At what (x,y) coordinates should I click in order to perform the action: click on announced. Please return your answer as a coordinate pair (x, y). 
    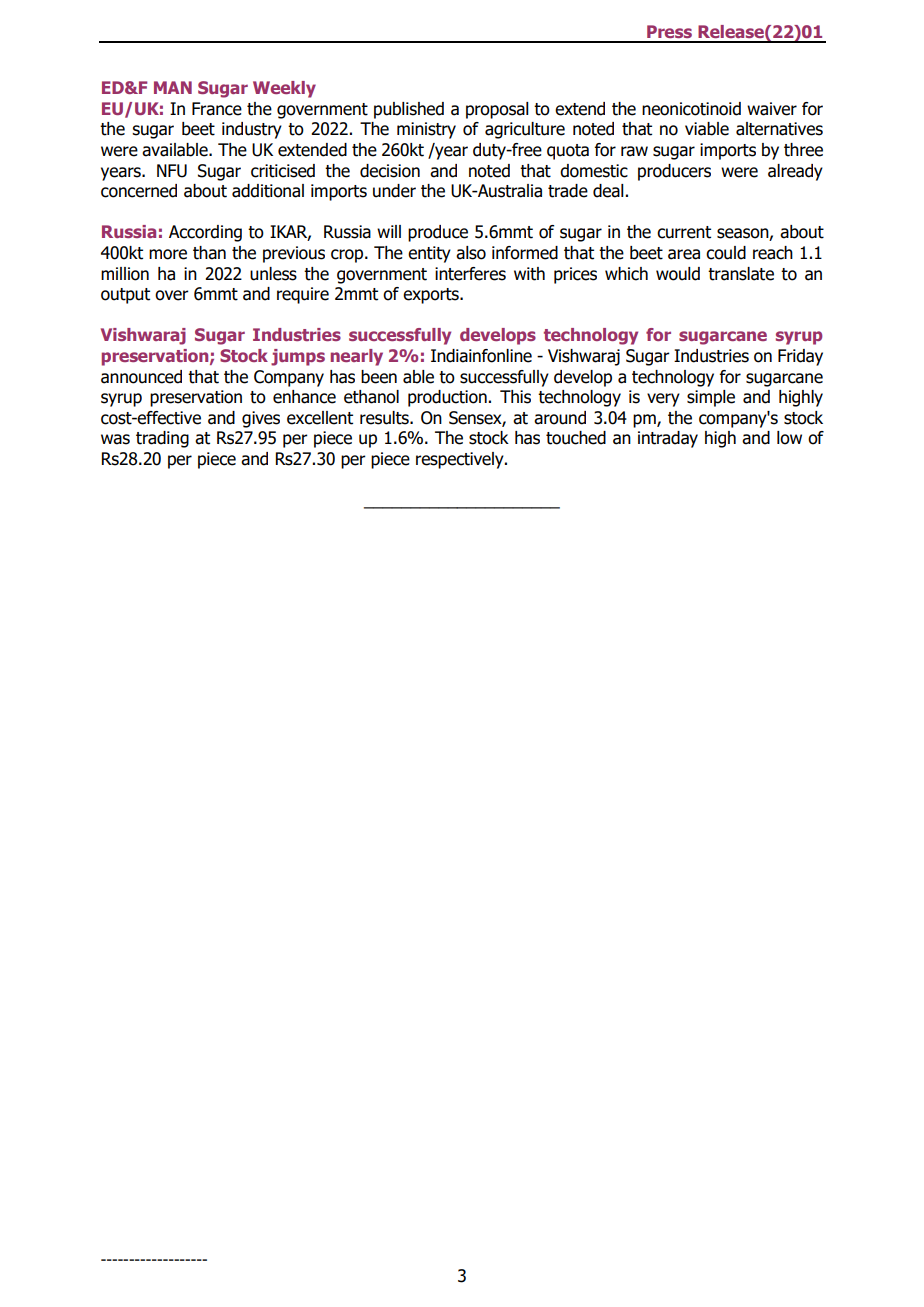
    Looking at the image, I should click on (141, 377).
